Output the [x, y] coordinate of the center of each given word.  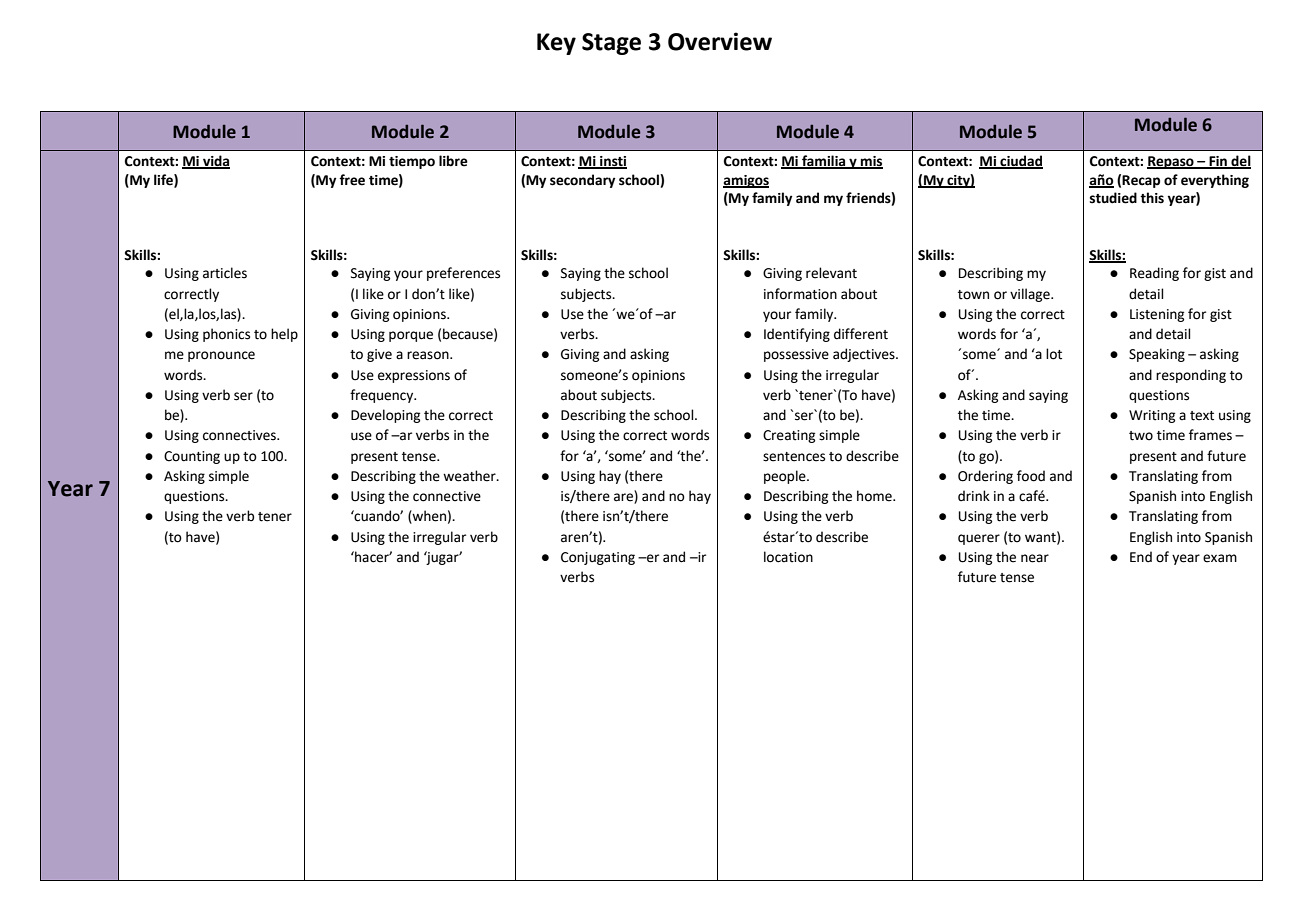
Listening [1157, 315]
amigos [746, 181]
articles [225, 273]
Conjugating [598, 558]
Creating [789, 436]
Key [556, 44]
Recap [1141, 181]
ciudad [1020, 161]
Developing [385, 416]
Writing [1152, 416]
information [800, 294]
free [352, 180]
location [788, 557]
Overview [720, 41]
